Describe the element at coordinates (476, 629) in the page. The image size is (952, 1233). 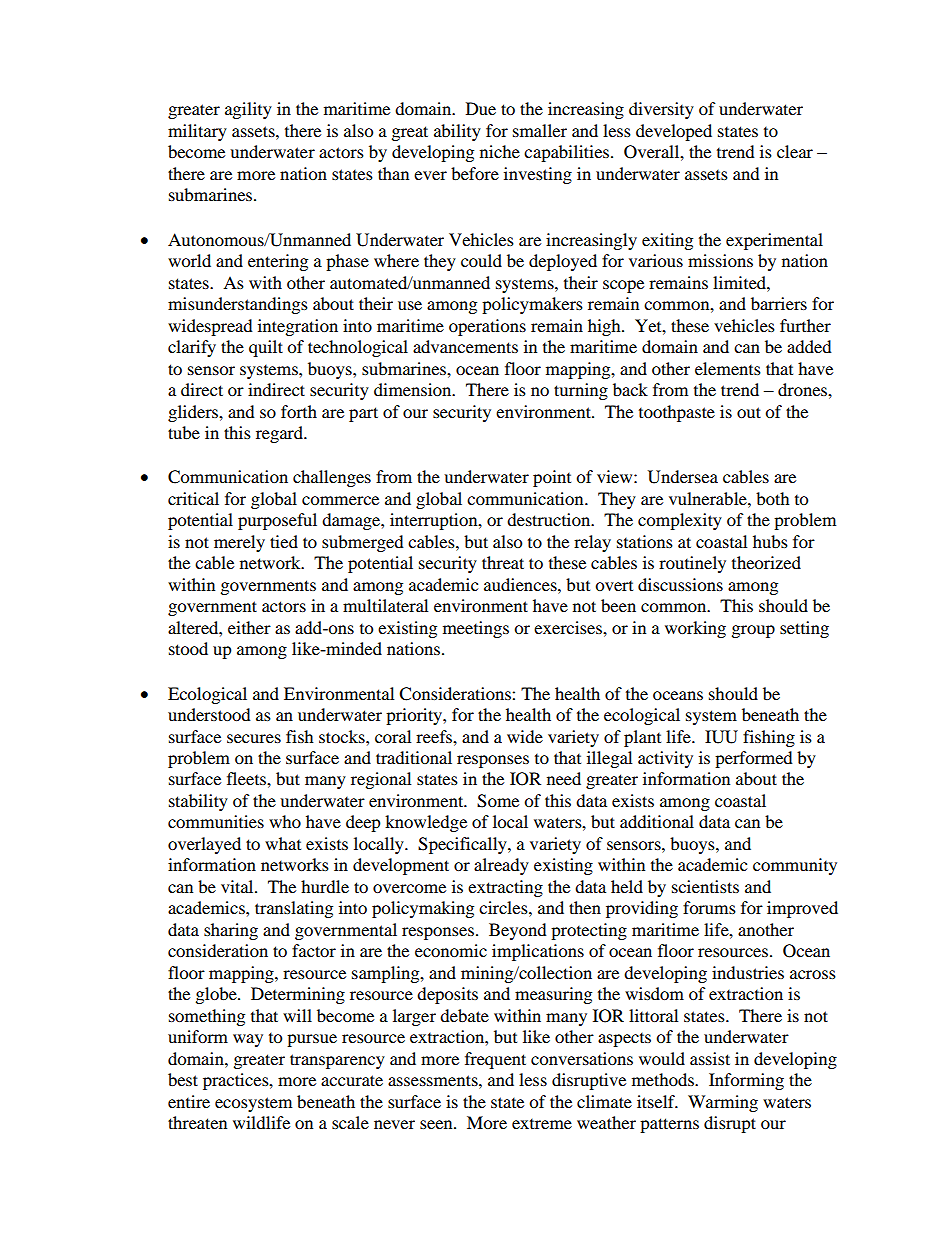
I see `meetings` at that location.
